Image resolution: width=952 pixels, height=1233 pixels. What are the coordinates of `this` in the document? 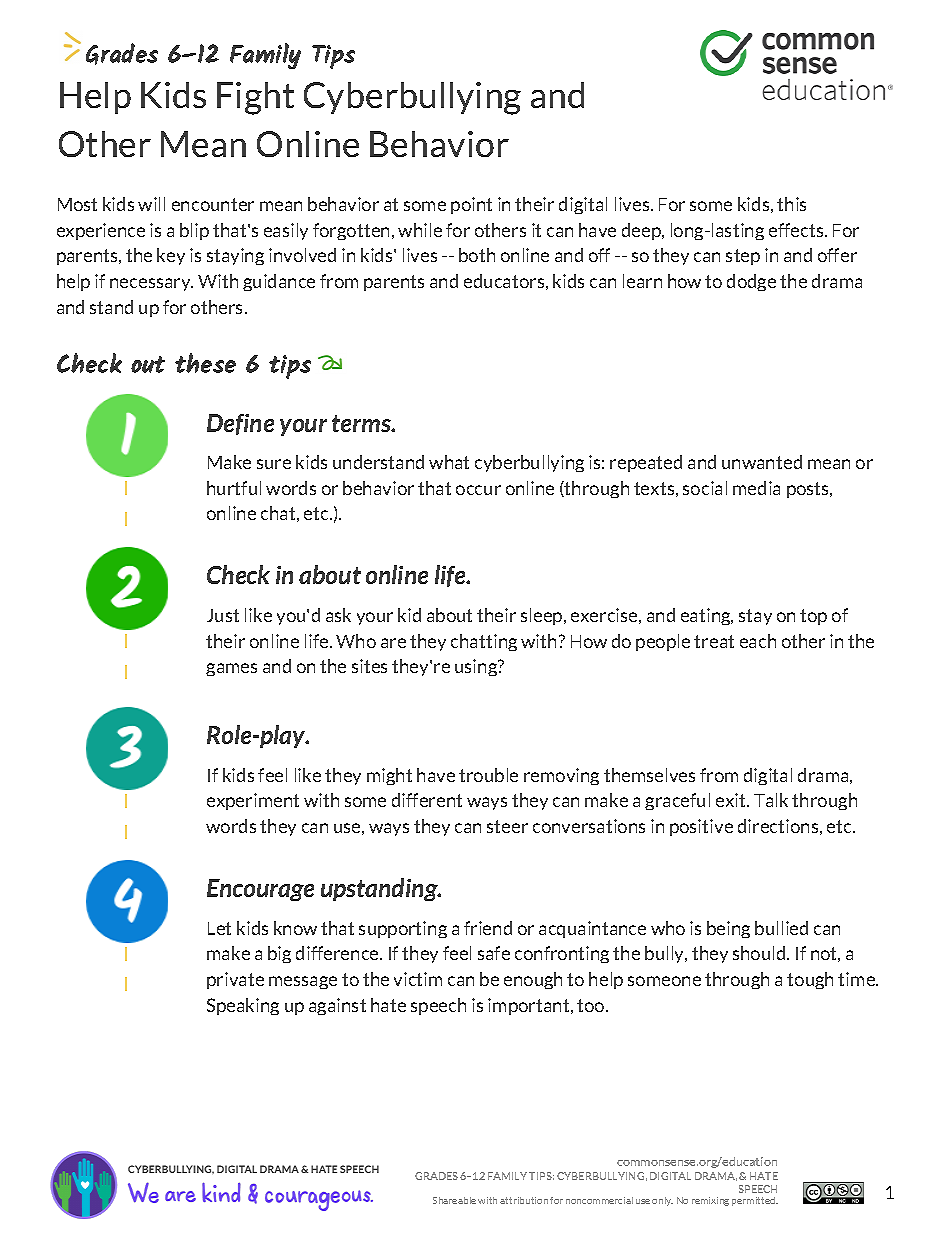 It's located at (791, 204).
